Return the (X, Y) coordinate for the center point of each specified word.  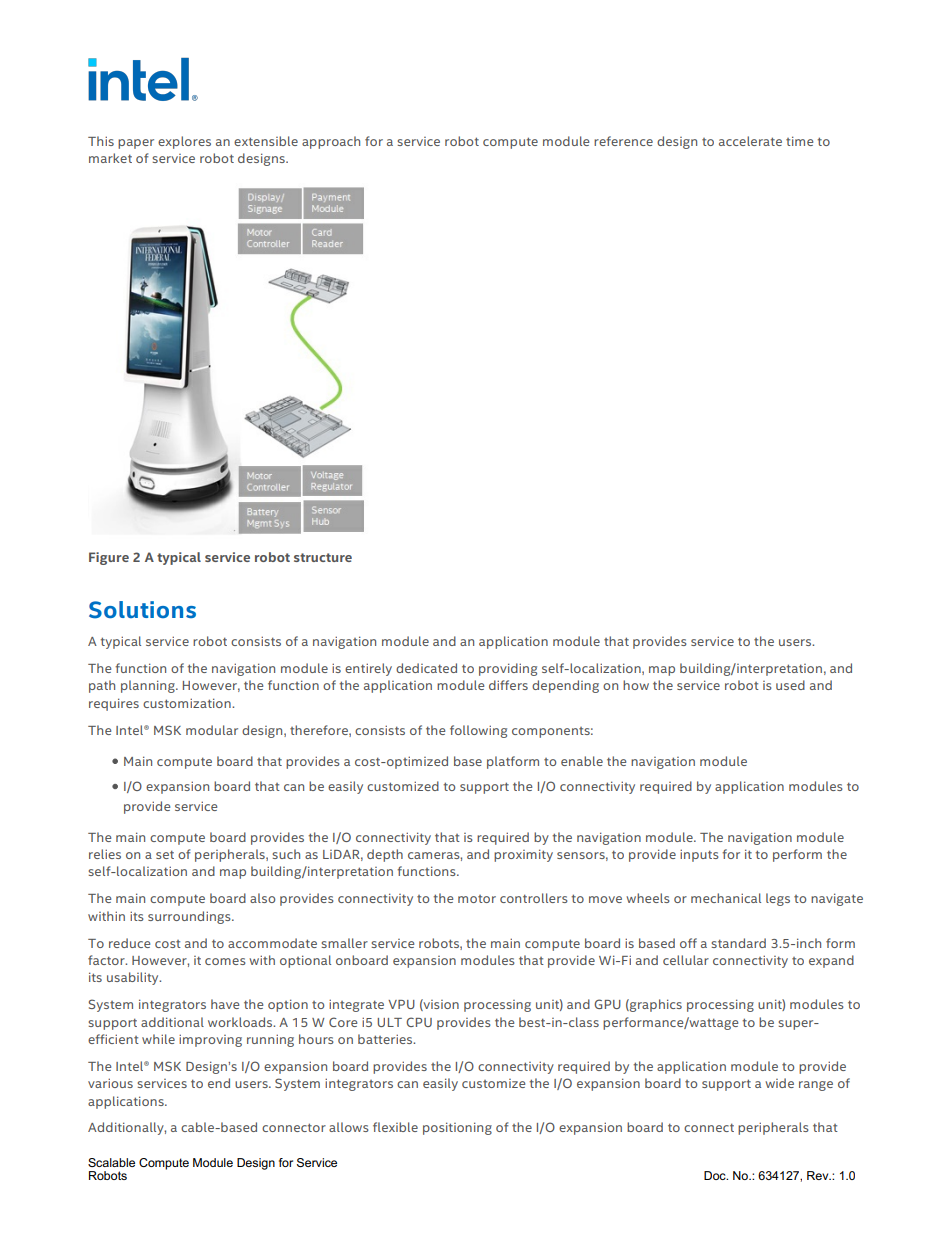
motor (477, 899)
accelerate (750, 141)
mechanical (726, 898)
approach (331, 142)
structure (323, 557)
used (790, 685)
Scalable (111, 1162)
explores (184, 142)
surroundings (190, 917)
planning (149, 686)
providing (508, 669)
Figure (109, 558)
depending (565, 686)
